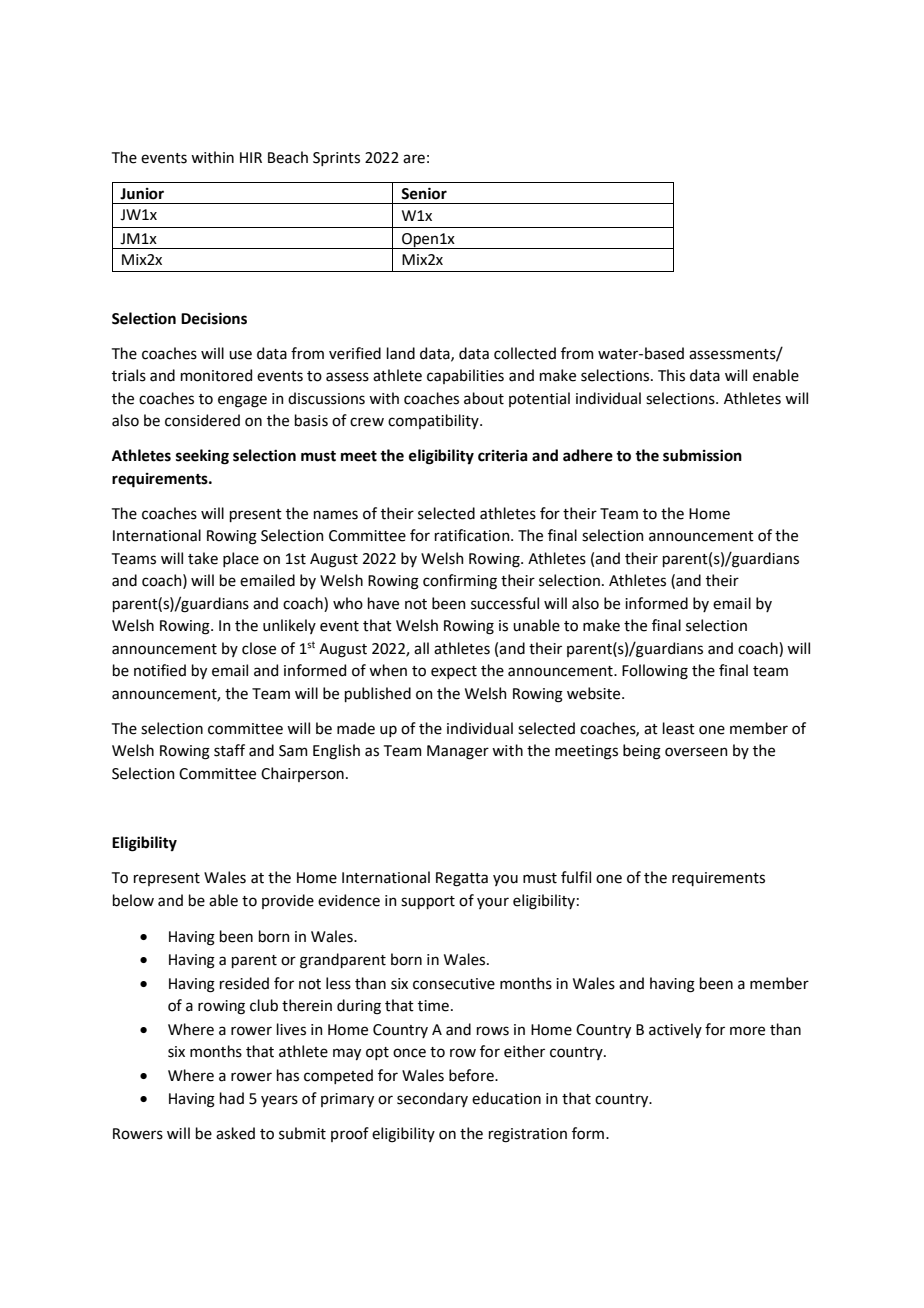  Describe the element at coordinates (160, 670) in the screenshot. I see `notified` at that location.
